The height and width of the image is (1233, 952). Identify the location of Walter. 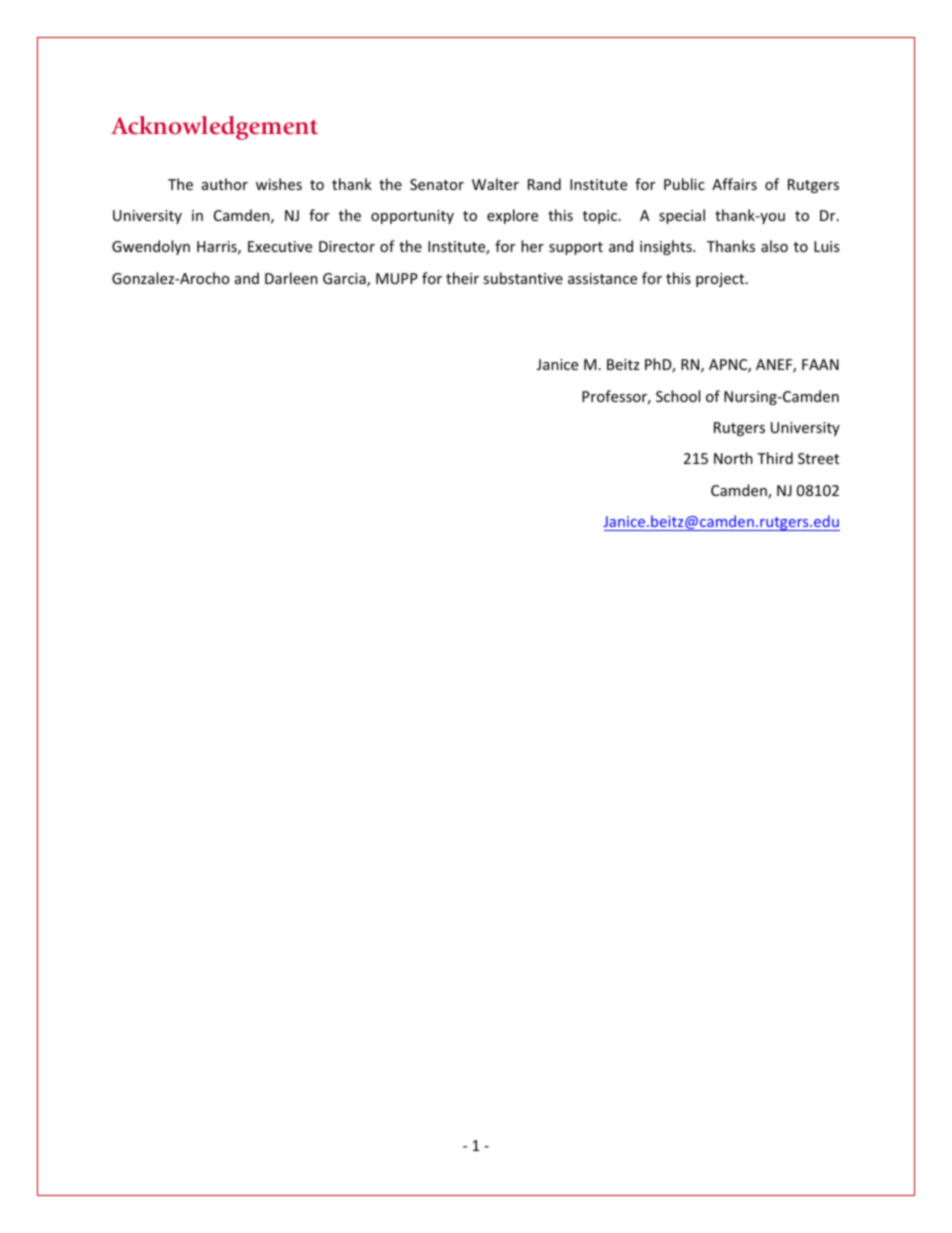
(495, 184).
